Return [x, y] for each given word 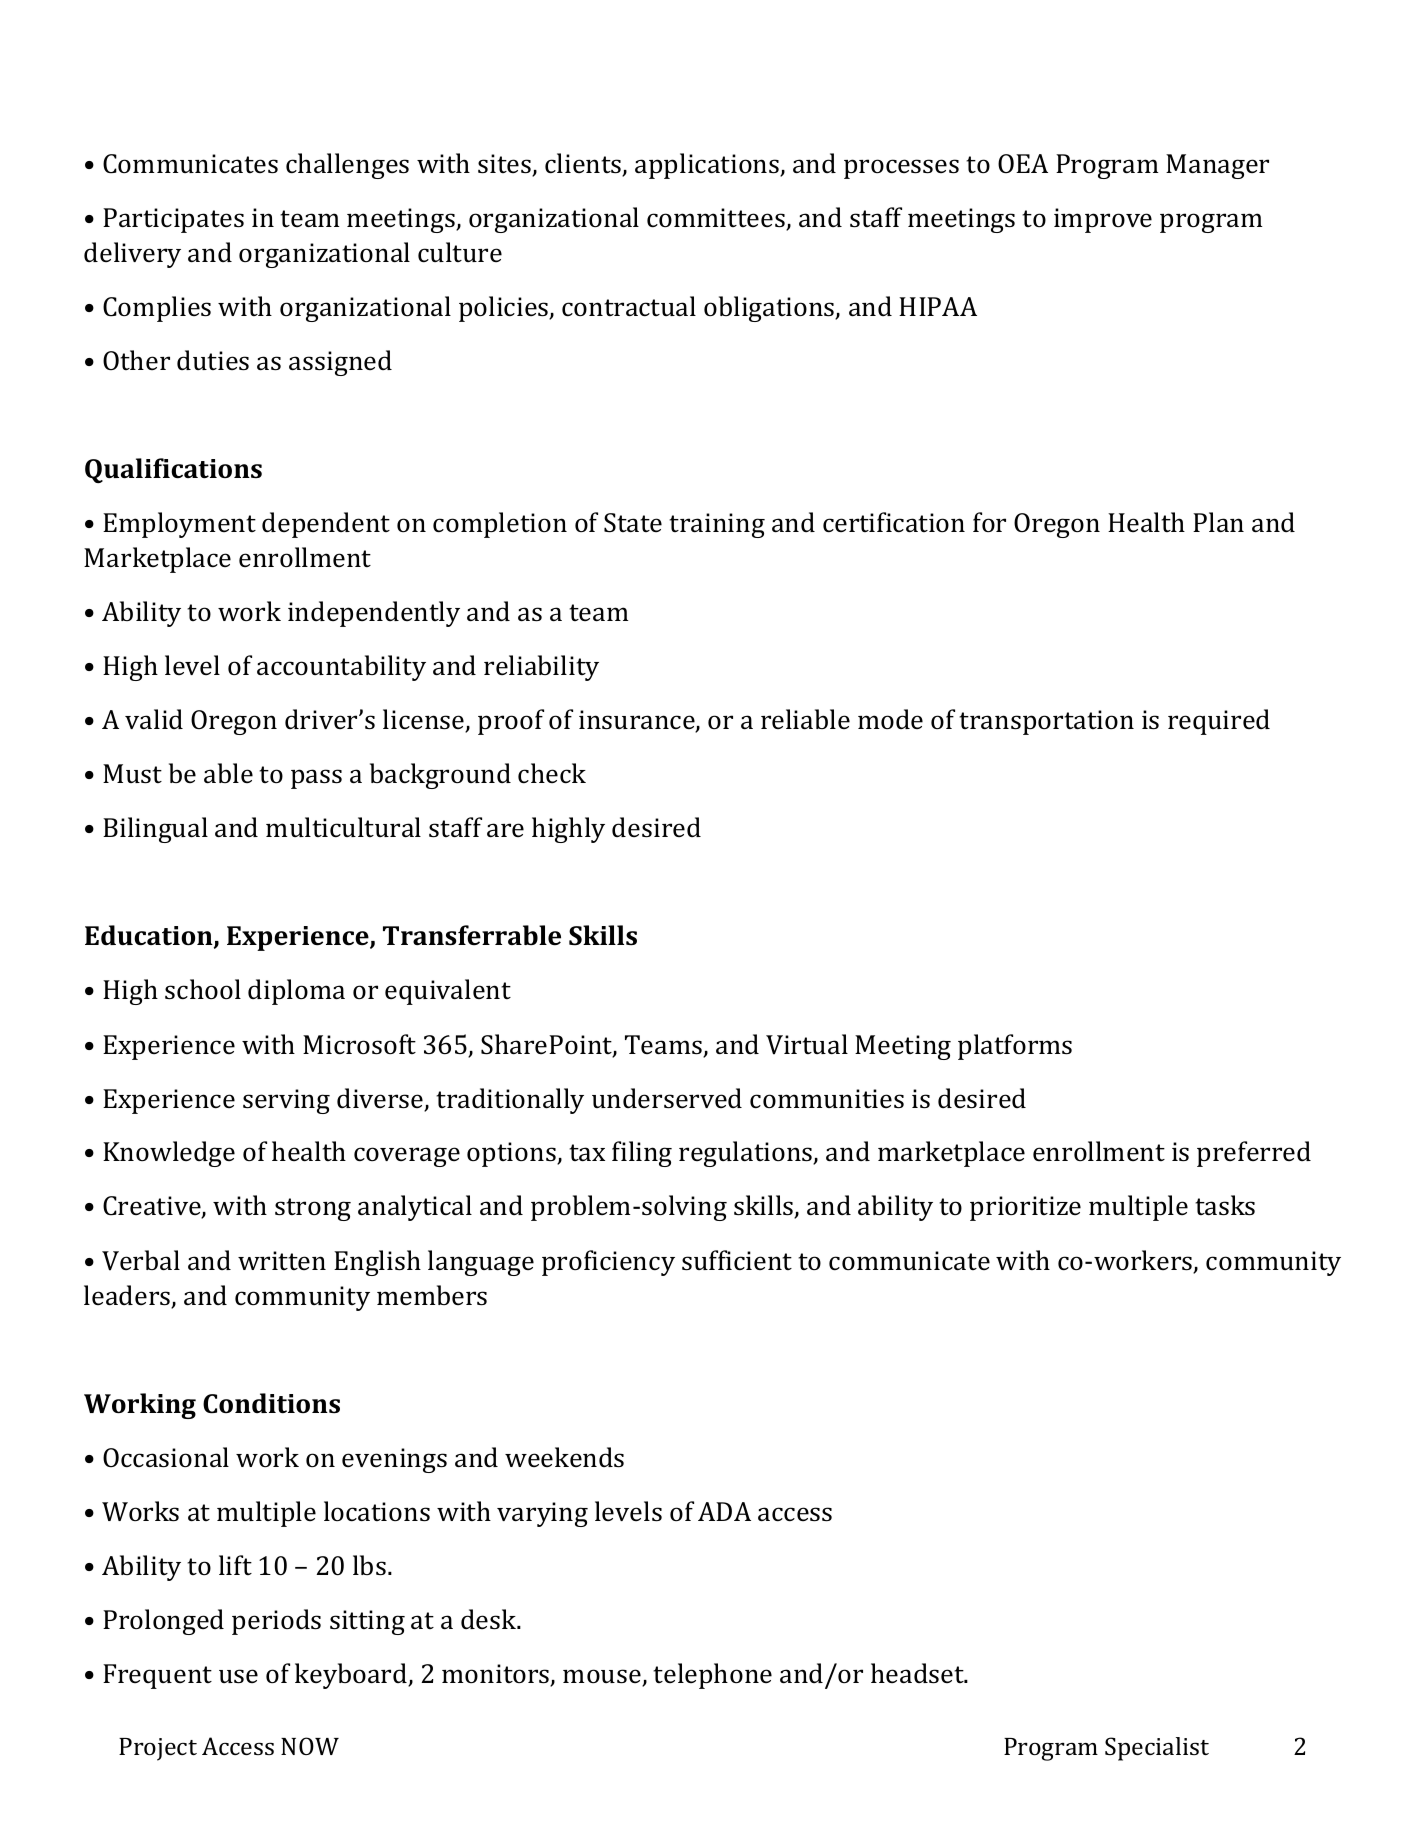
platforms [1015, 1047]
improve [1103, 220]
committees [717, 219]
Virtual [807, 1044]
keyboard [352, 1676]
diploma [296, 992]
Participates [173, 220]
